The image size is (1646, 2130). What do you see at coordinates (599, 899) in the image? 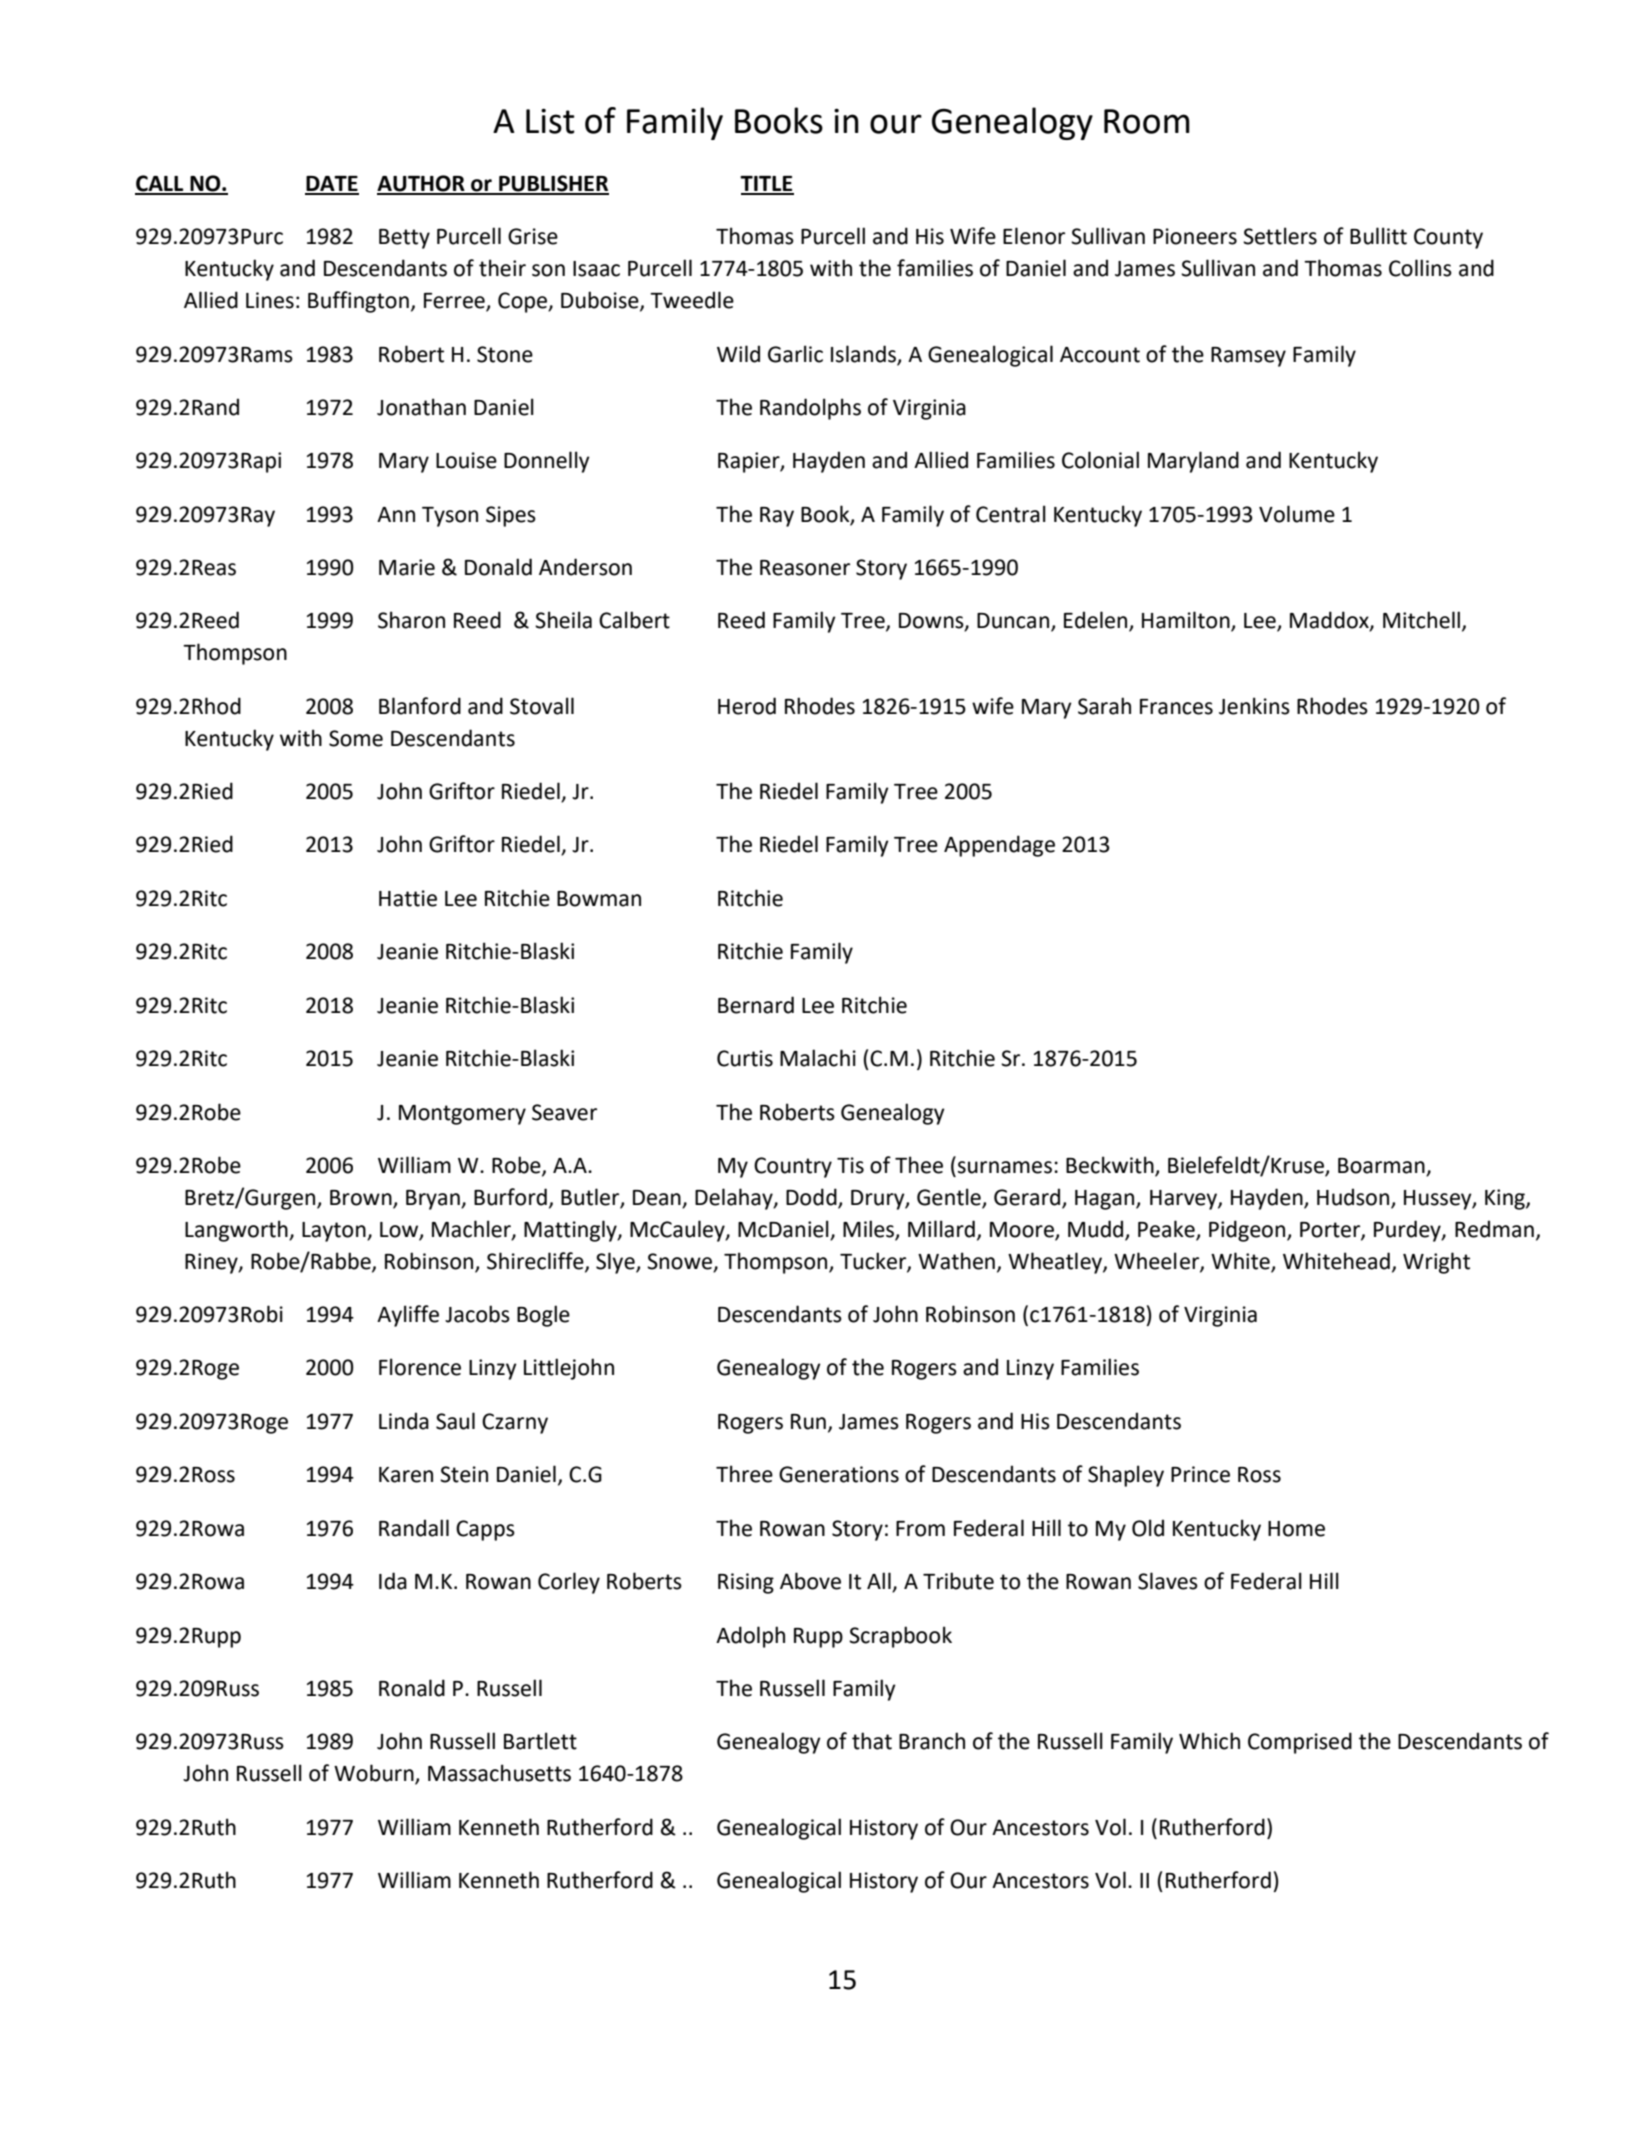
I see `Bowman` at bounding box center [599, 899].
